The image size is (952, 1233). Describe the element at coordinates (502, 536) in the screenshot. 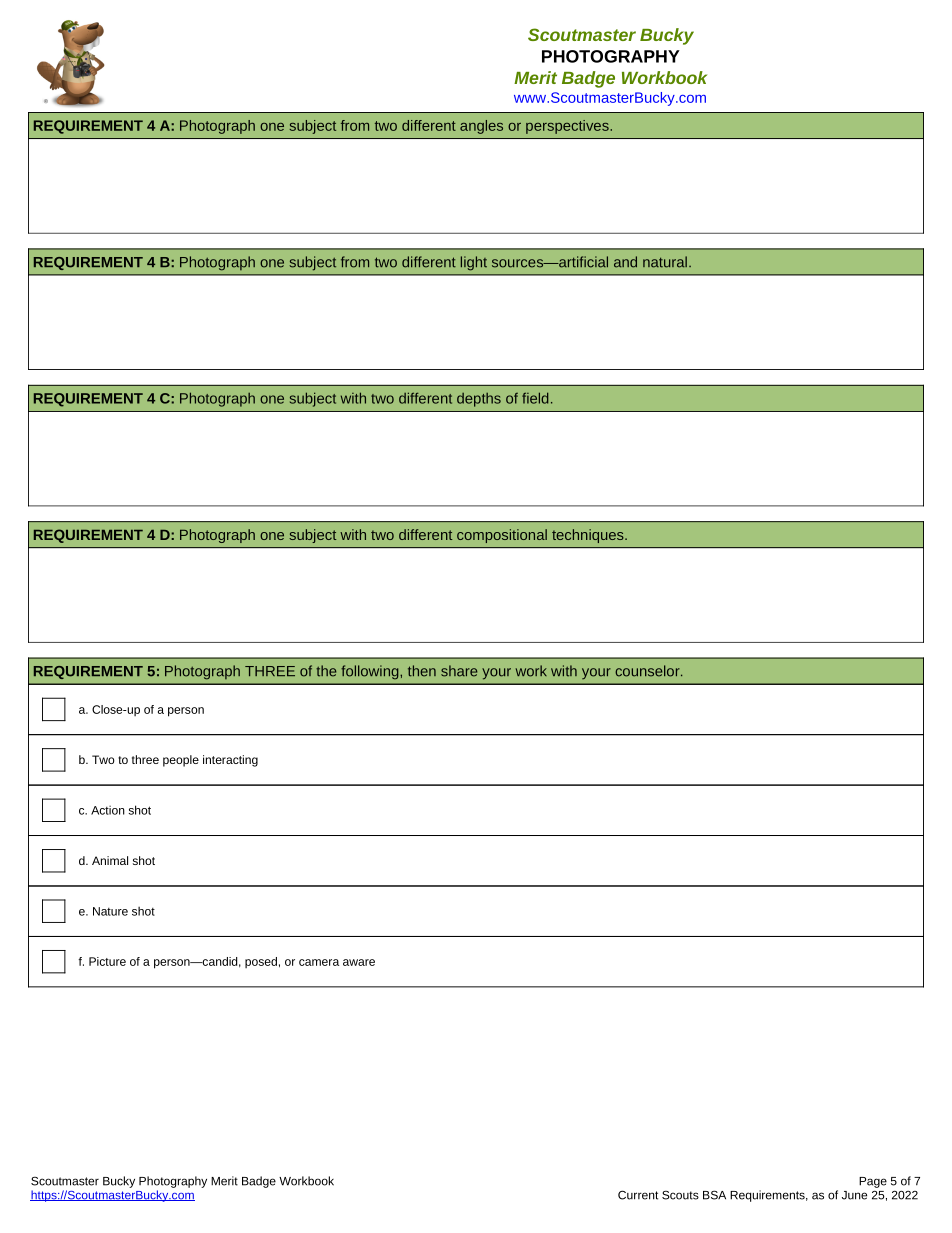

I see `compositional` at that location.
